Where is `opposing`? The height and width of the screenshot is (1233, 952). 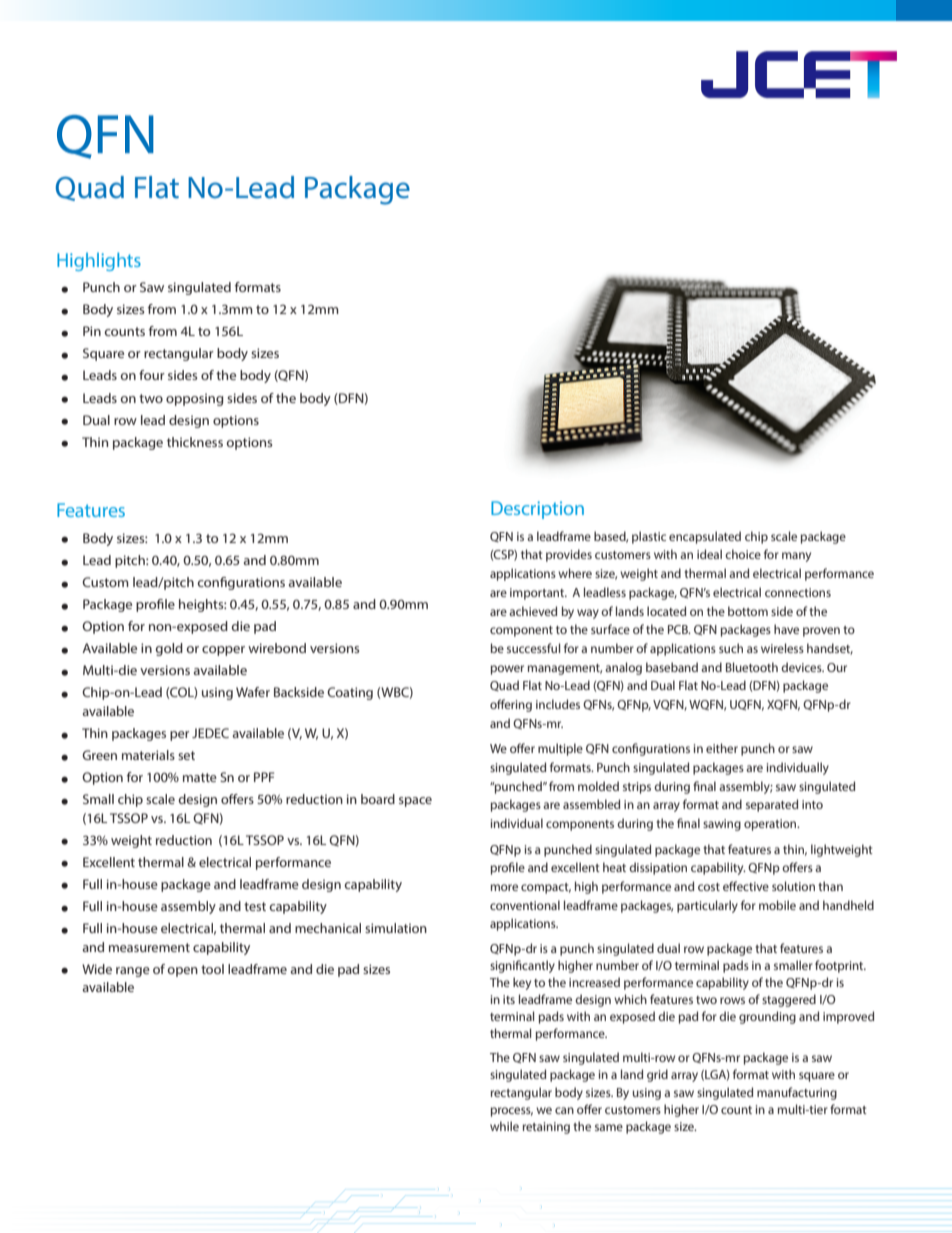 opposing is located at coordinates (194, 399).
